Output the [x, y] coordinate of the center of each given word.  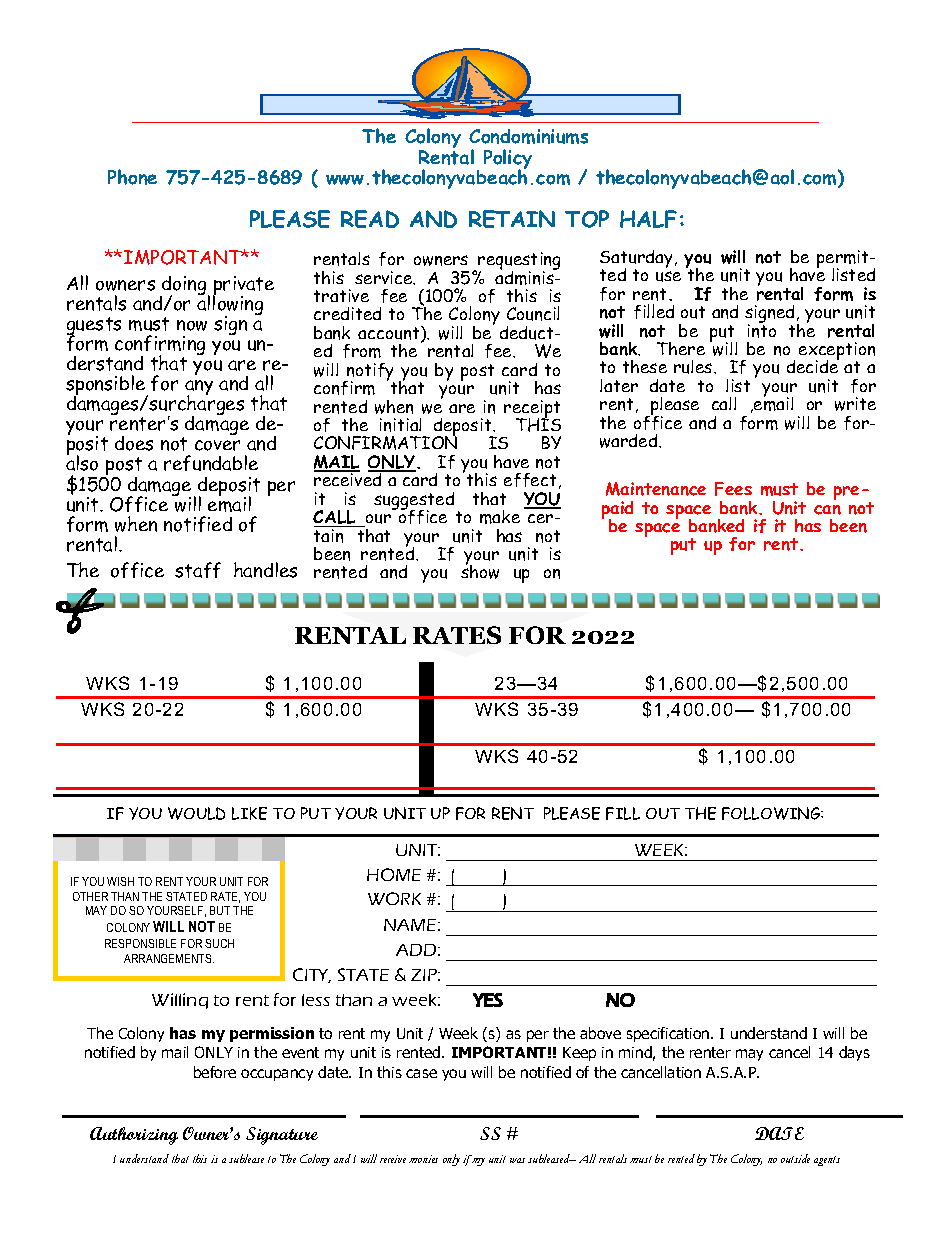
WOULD [196, 813]
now [192, 325]
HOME [394, 874]
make [500, 517]
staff [198, 570]
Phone [132, 177]
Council [533, 313]
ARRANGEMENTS [169, 958]
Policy [508, 160]
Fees [733, 489]
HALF [648, 219]
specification [669, 1034]
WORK [394, 898]
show [480, 571]
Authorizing [134, 1136]
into [762, 330]
